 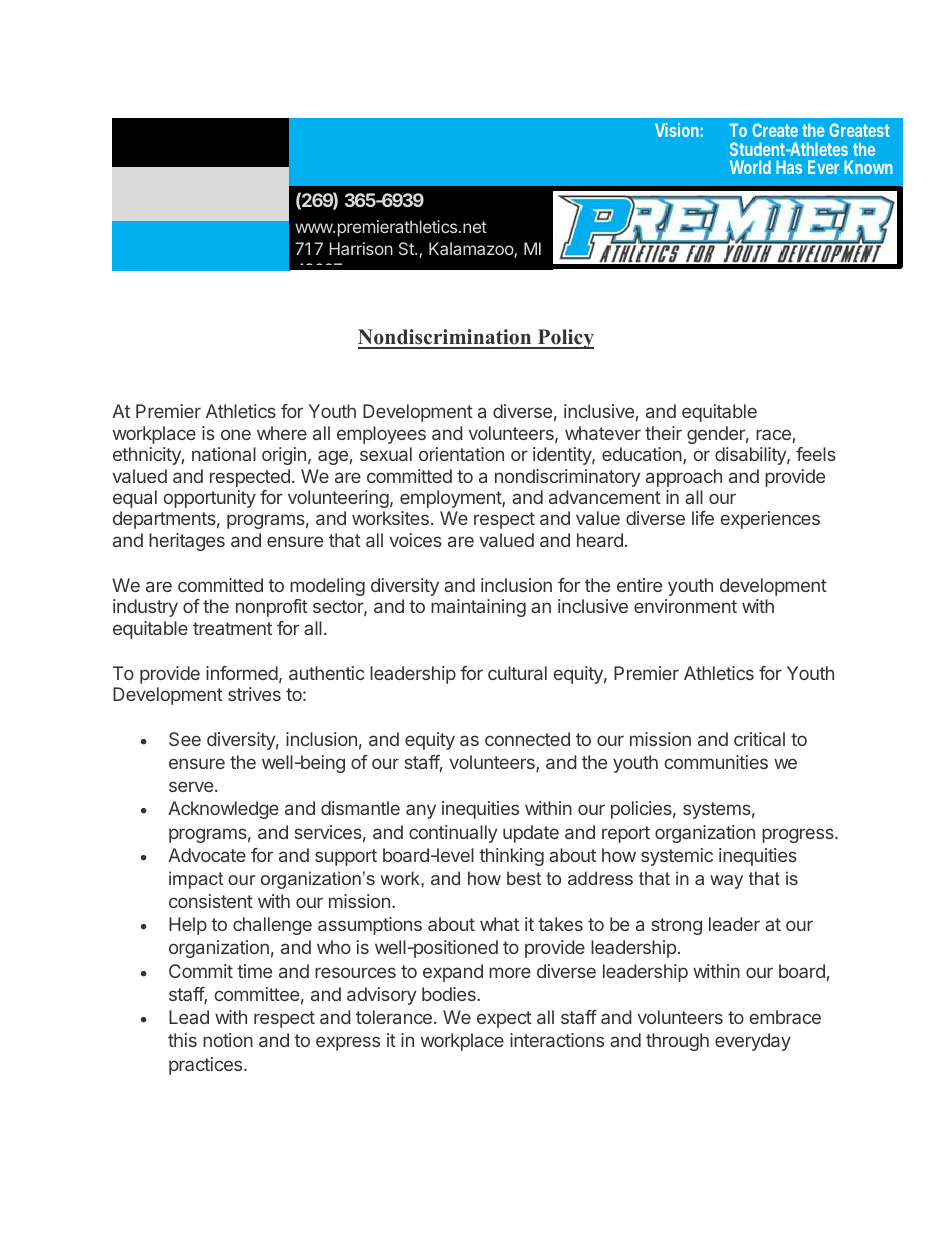 What do you see at coordinates (678, 130) in the screenshot?
I see `Vision` at bounding box center [678, 130].
